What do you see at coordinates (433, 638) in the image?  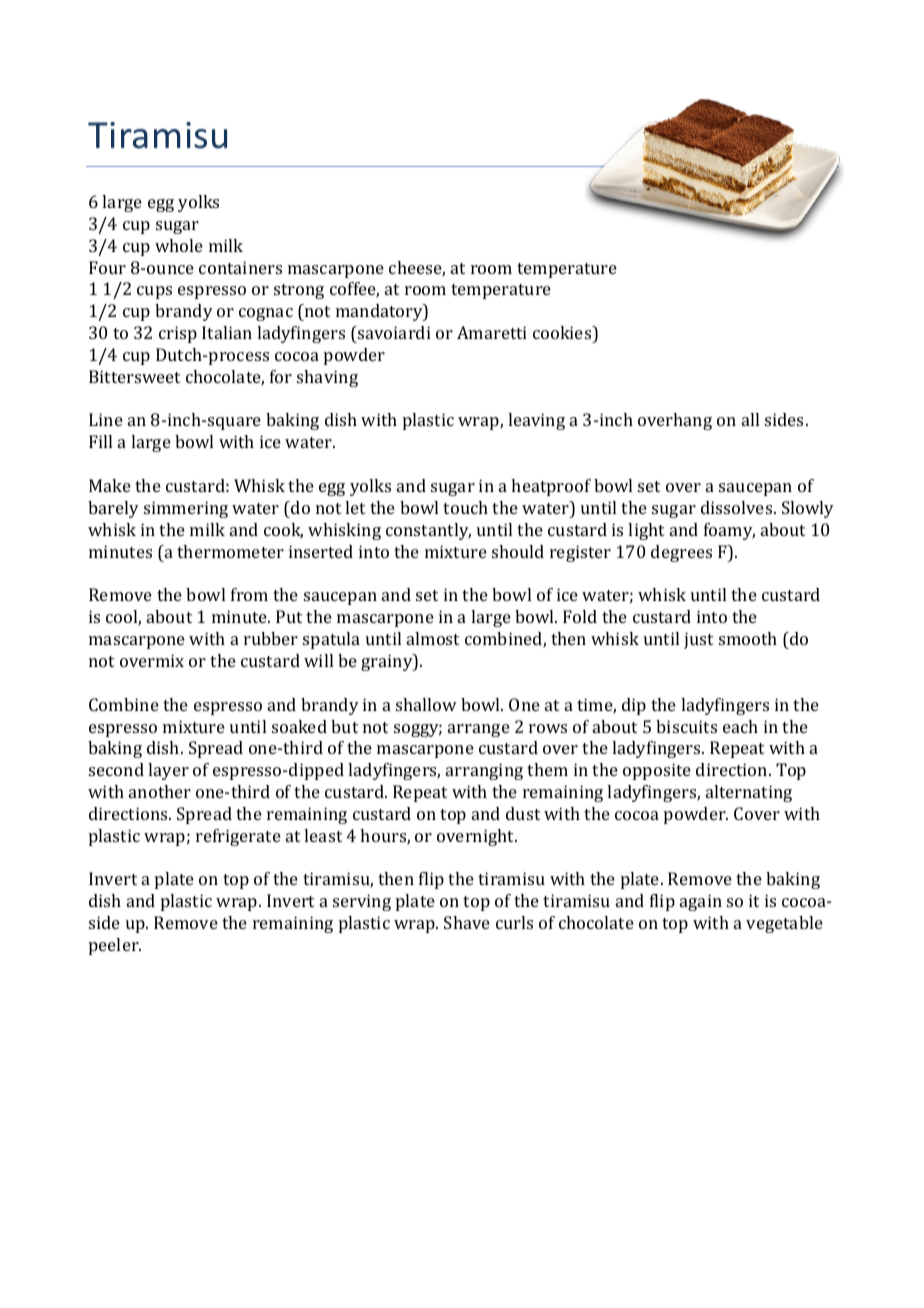 I see `almost` at bounding box center [433, 638].
